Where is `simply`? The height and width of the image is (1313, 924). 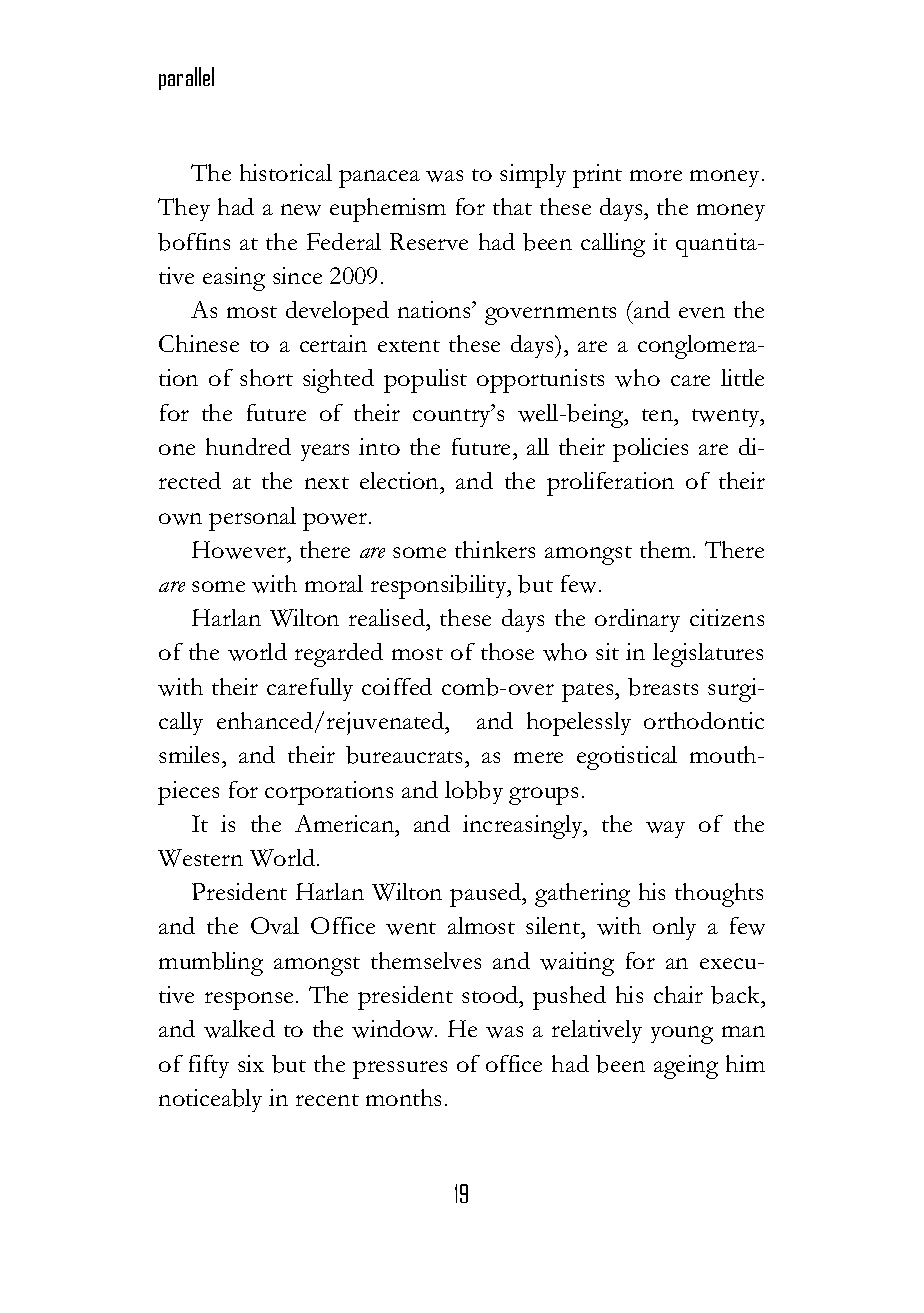
simply is located at coordinates (533, 176).
